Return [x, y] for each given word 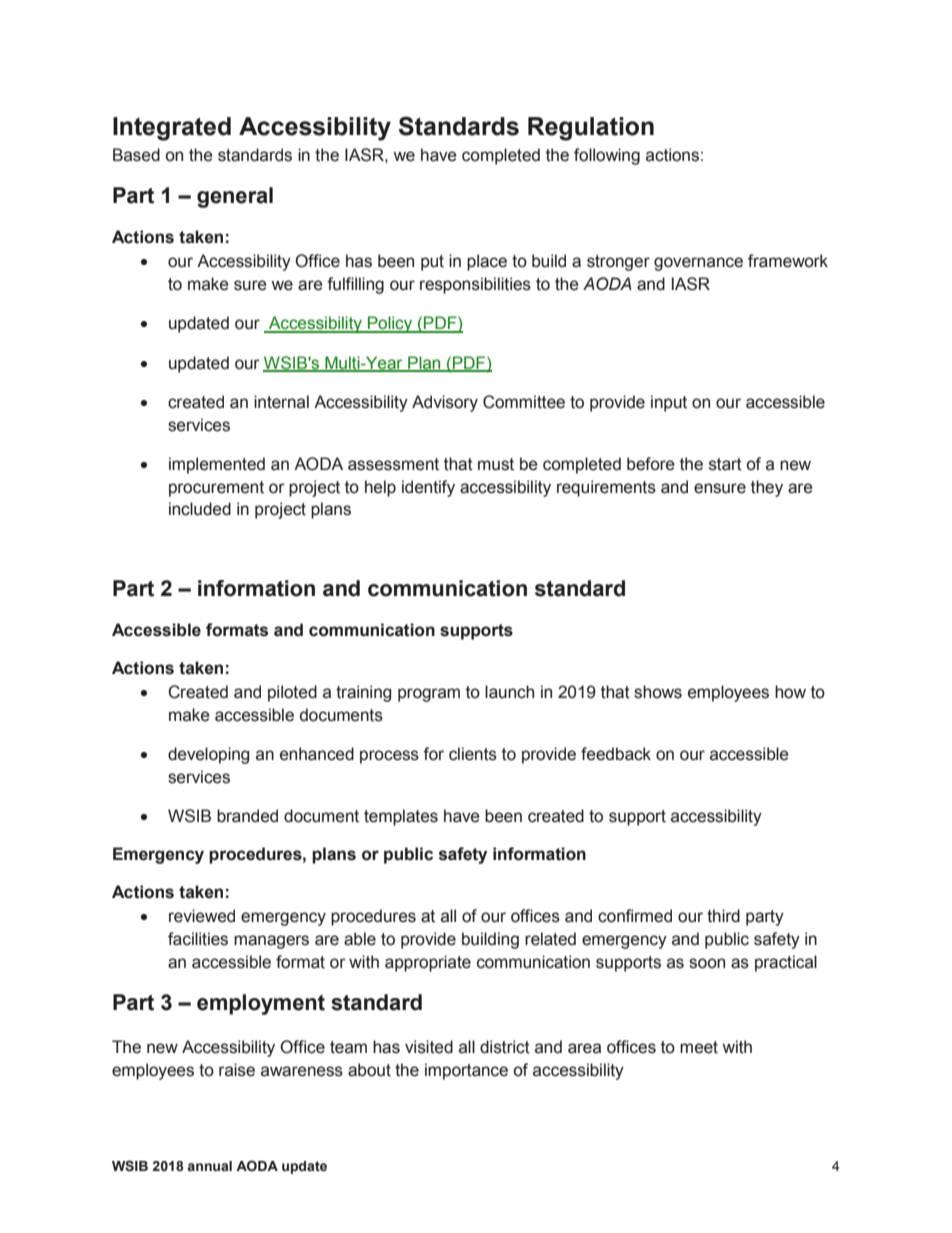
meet [699, 1047]
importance [466, 1071]
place [487, 262]
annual [209, 1166]
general [235, 197]
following [607, 156]
